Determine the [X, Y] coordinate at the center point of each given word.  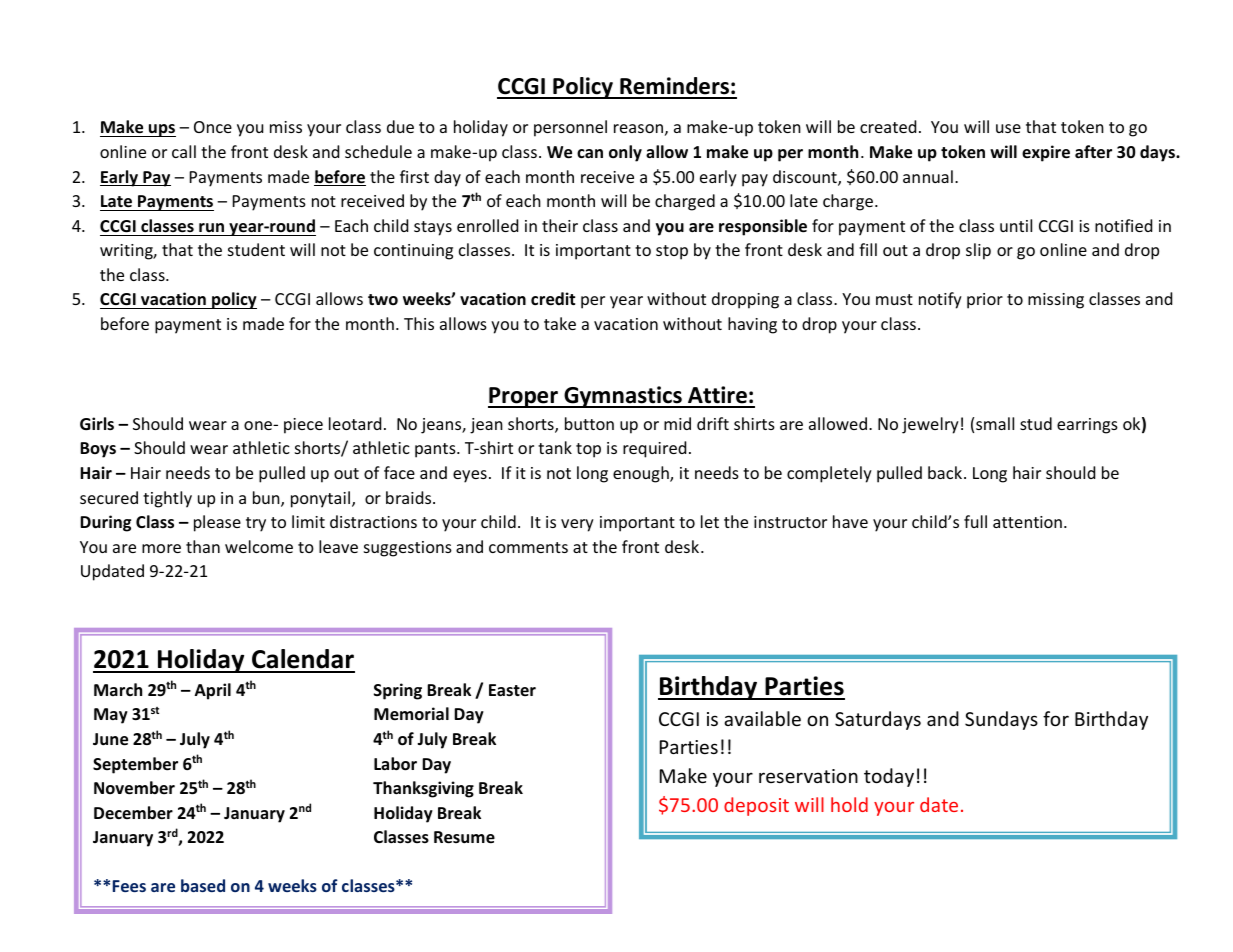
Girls [97, 423]
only [625, 153]
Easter [512, 690]
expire [1046, 153]
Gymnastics [623, 397]
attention [1027, 522]
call [184, 151]
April [213, 691]
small [995, 423]
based [203, 885]
